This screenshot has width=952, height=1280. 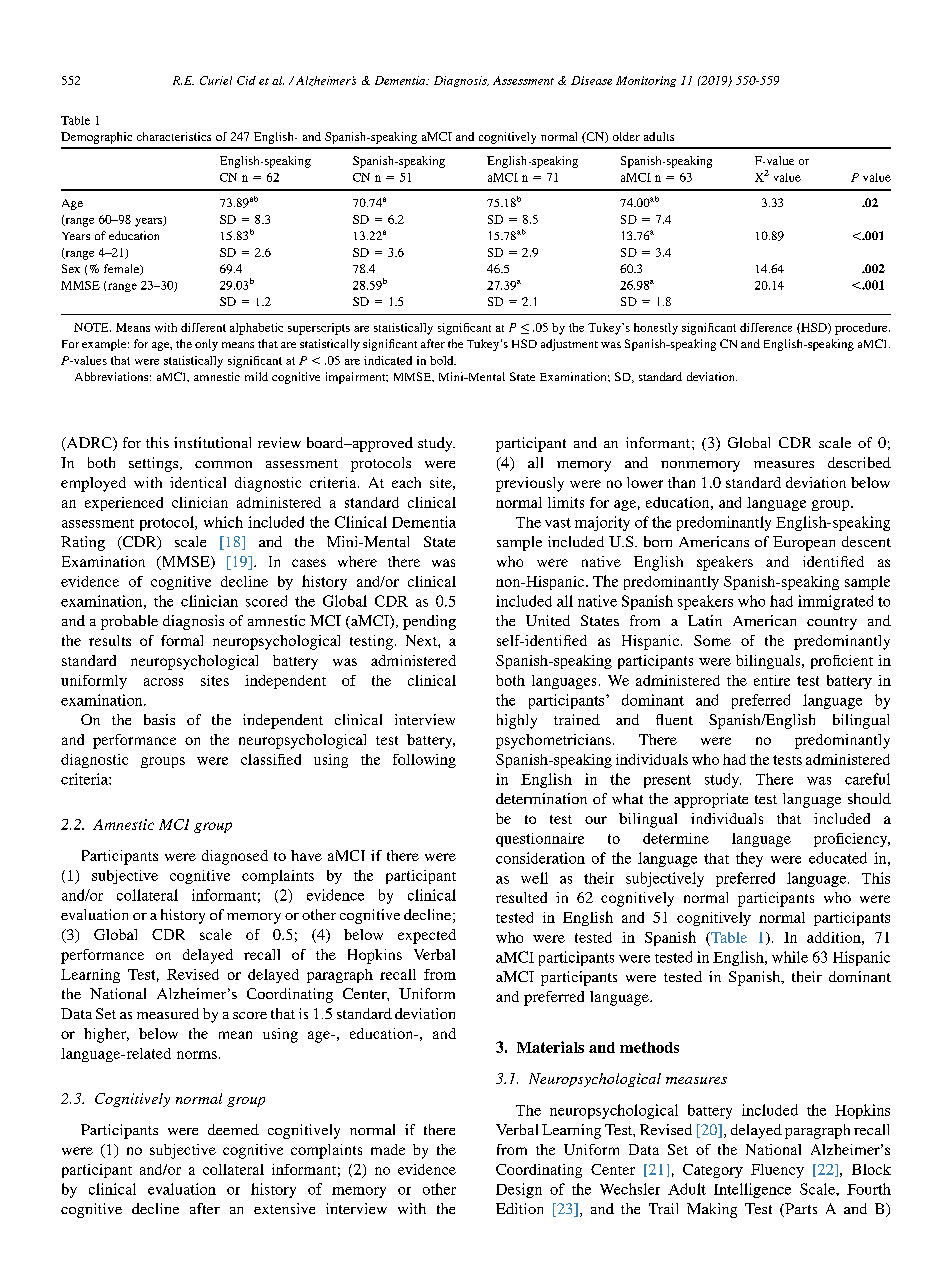 What do you see at coordinates (519, 1190) in the screenshot?
I see `Design` at bounding box center [519, 1190].
